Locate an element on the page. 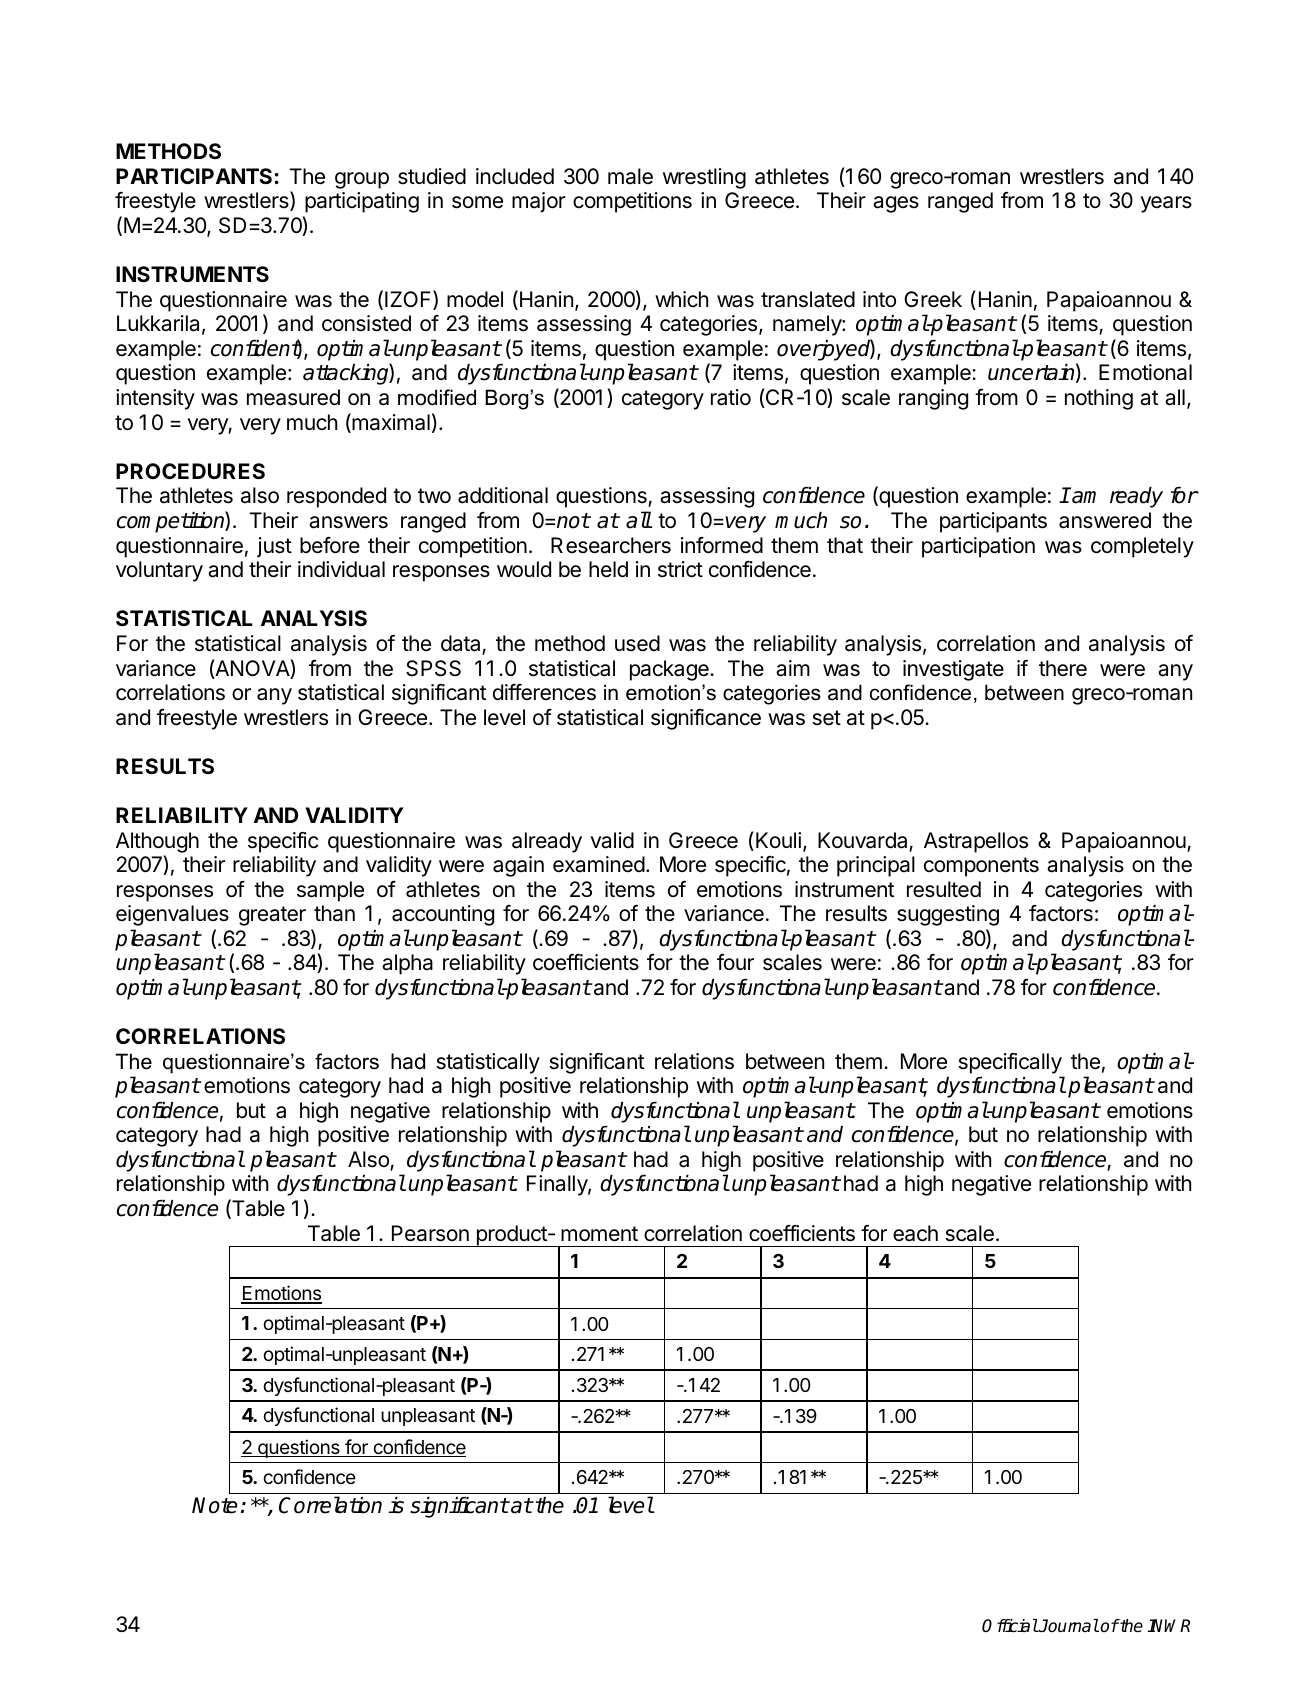  four is located at coordinates (735, 962).
